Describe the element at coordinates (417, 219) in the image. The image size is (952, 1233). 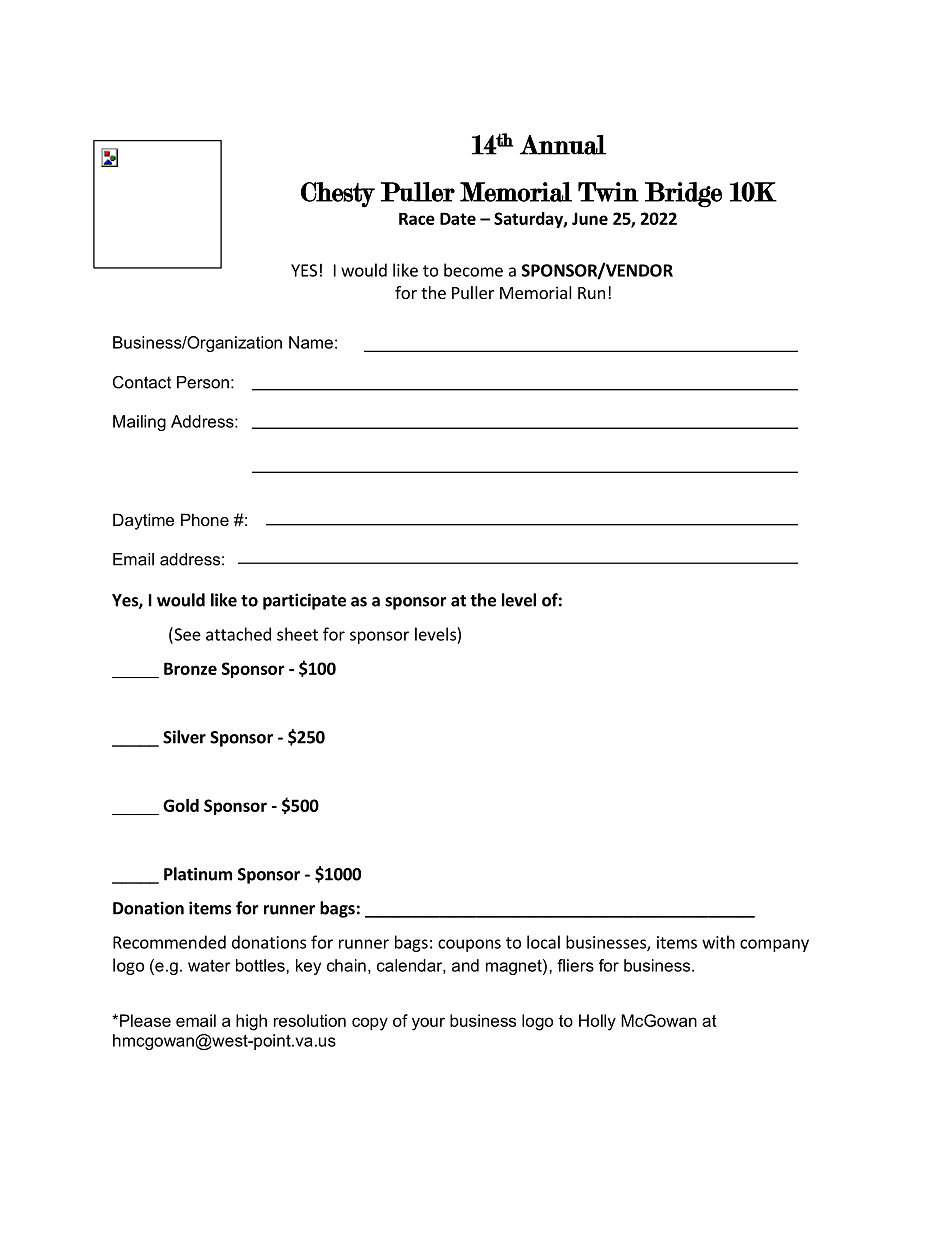
I see `Race` at that location.
